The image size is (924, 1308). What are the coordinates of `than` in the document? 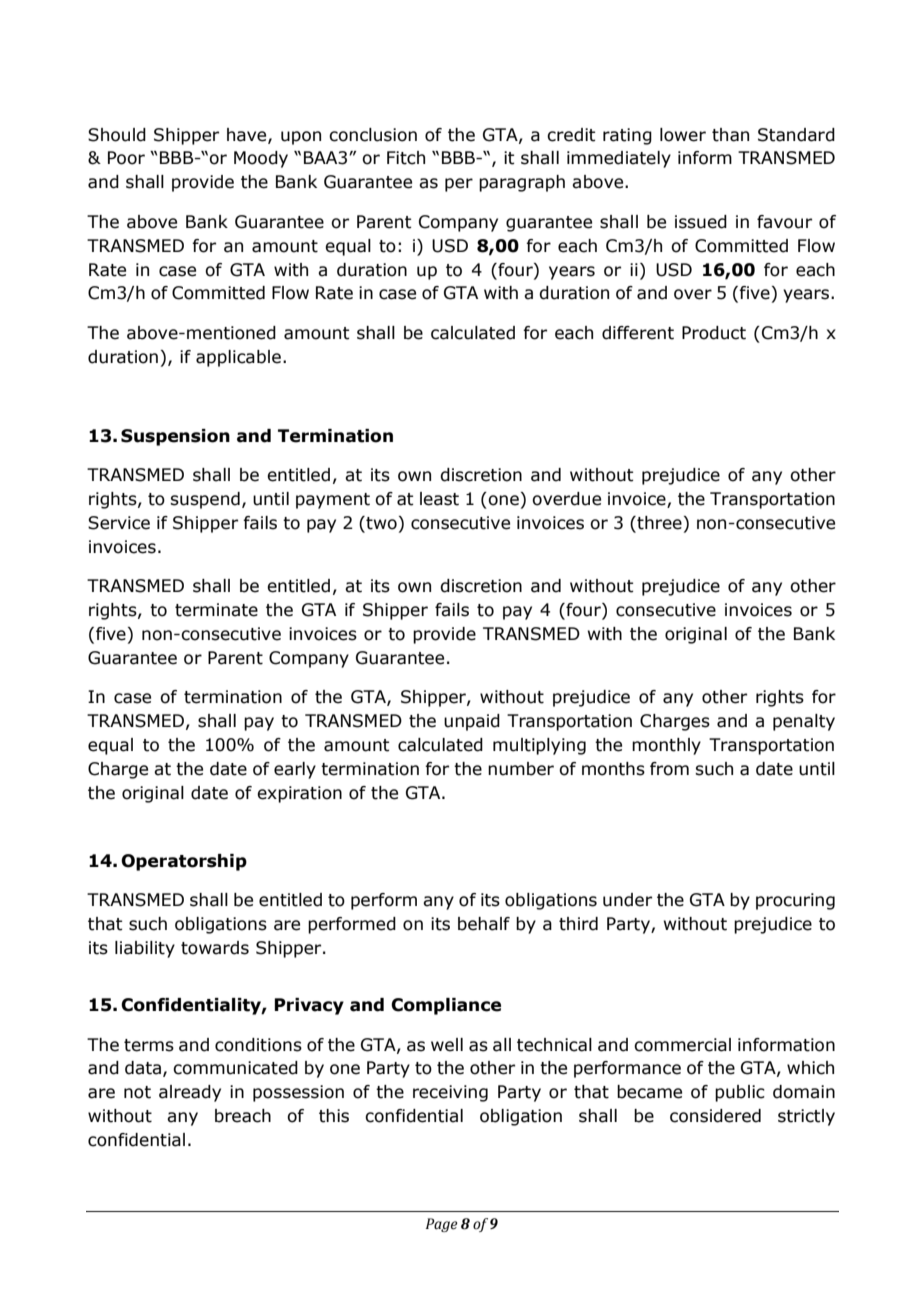 It's located at (730, 135).
